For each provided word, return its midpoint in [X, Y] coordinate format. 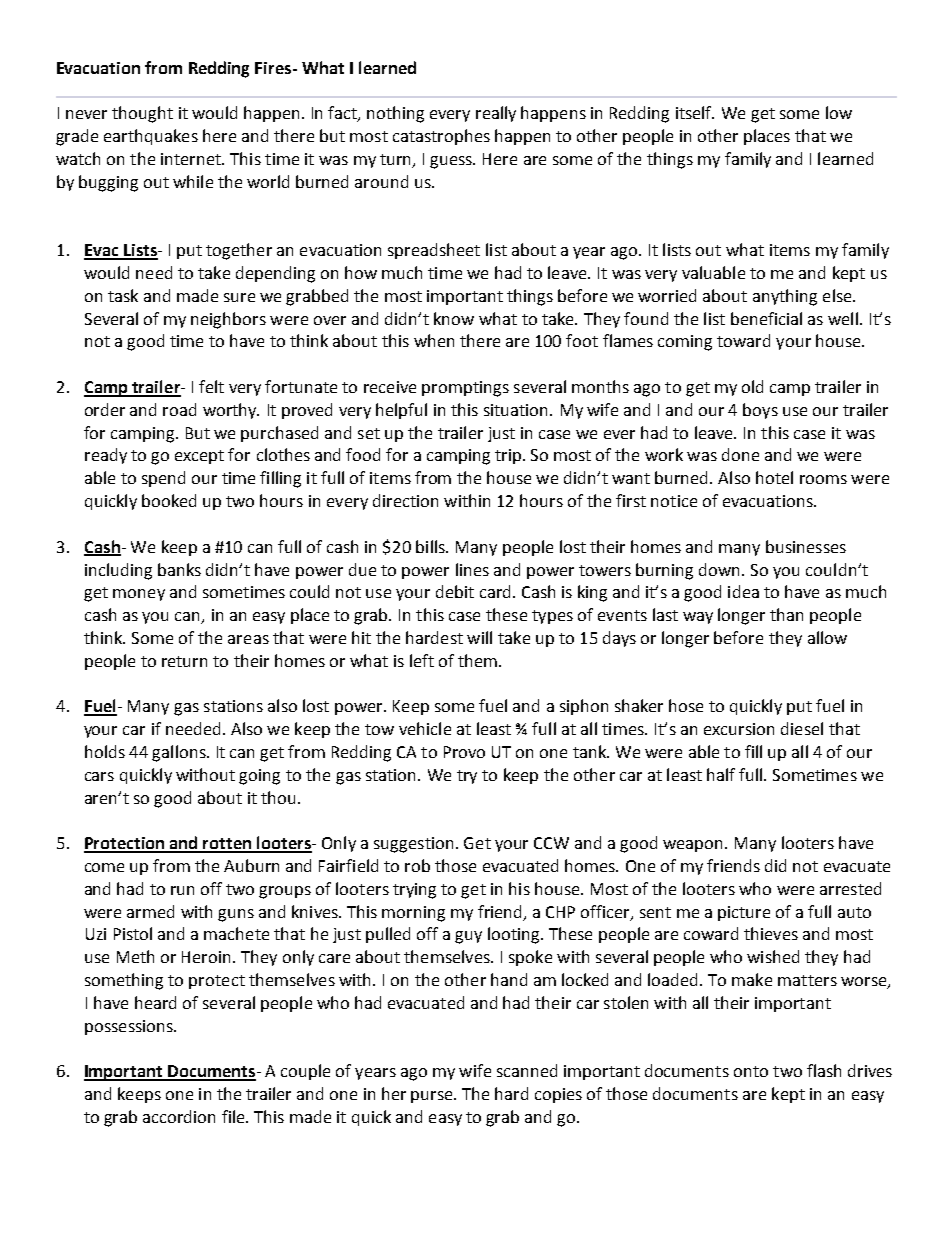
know [454, 318]
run [182, 890]
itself [695, 112]
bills [431, 546]
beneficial [766, 318]
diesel [802, 728]
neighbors [228, 320]
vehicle [425, 728]
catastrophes [441, 137]
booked [169, 500]
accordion [179, 1116]
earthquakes [151, 137]
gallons [180, 753]
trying [414, 891]
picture [744, 913]
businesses [806, 546]
